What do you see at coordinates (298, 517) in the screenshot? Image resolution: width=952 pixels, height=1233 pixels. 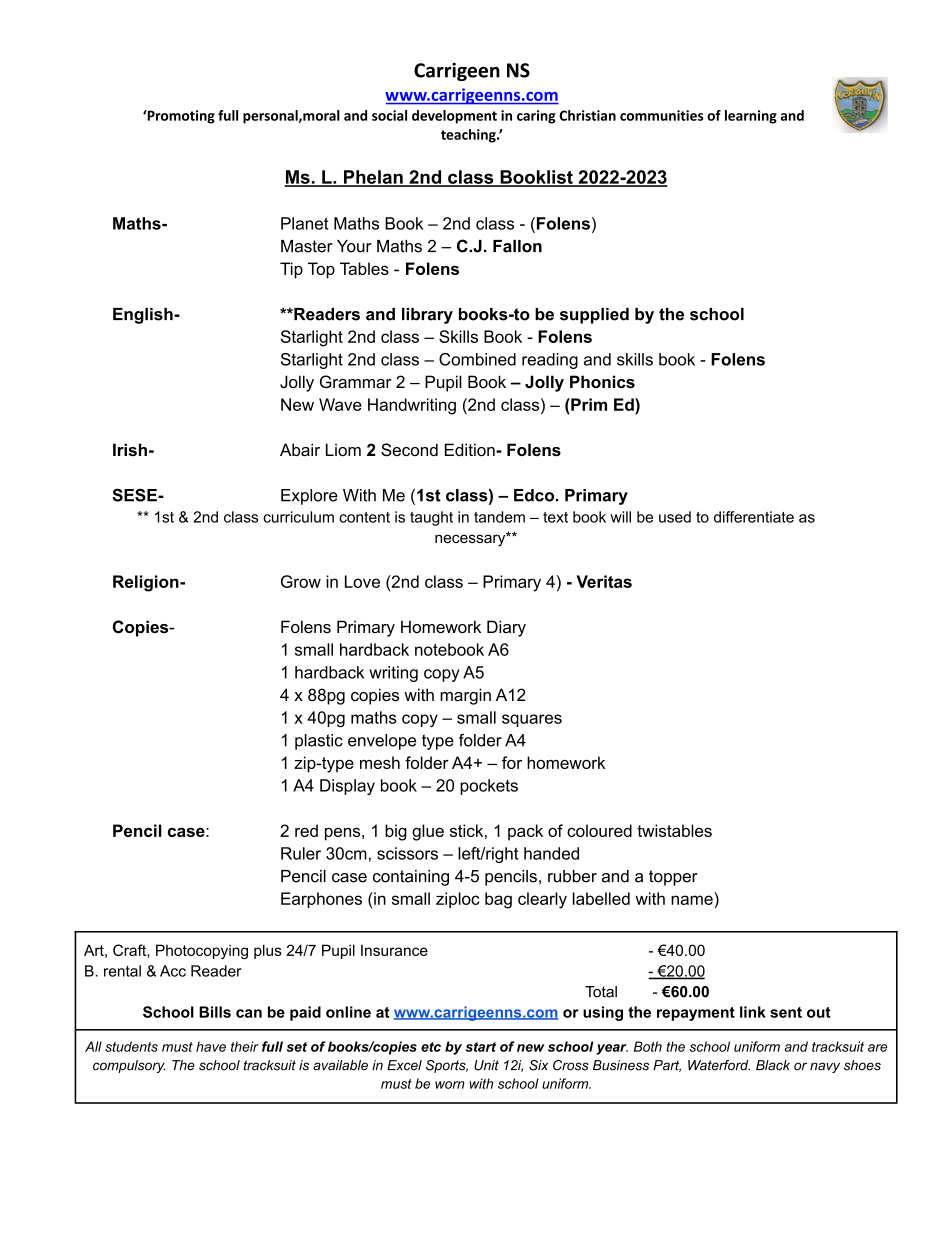 I see `curriculum` at bounding box center [298, 517].
